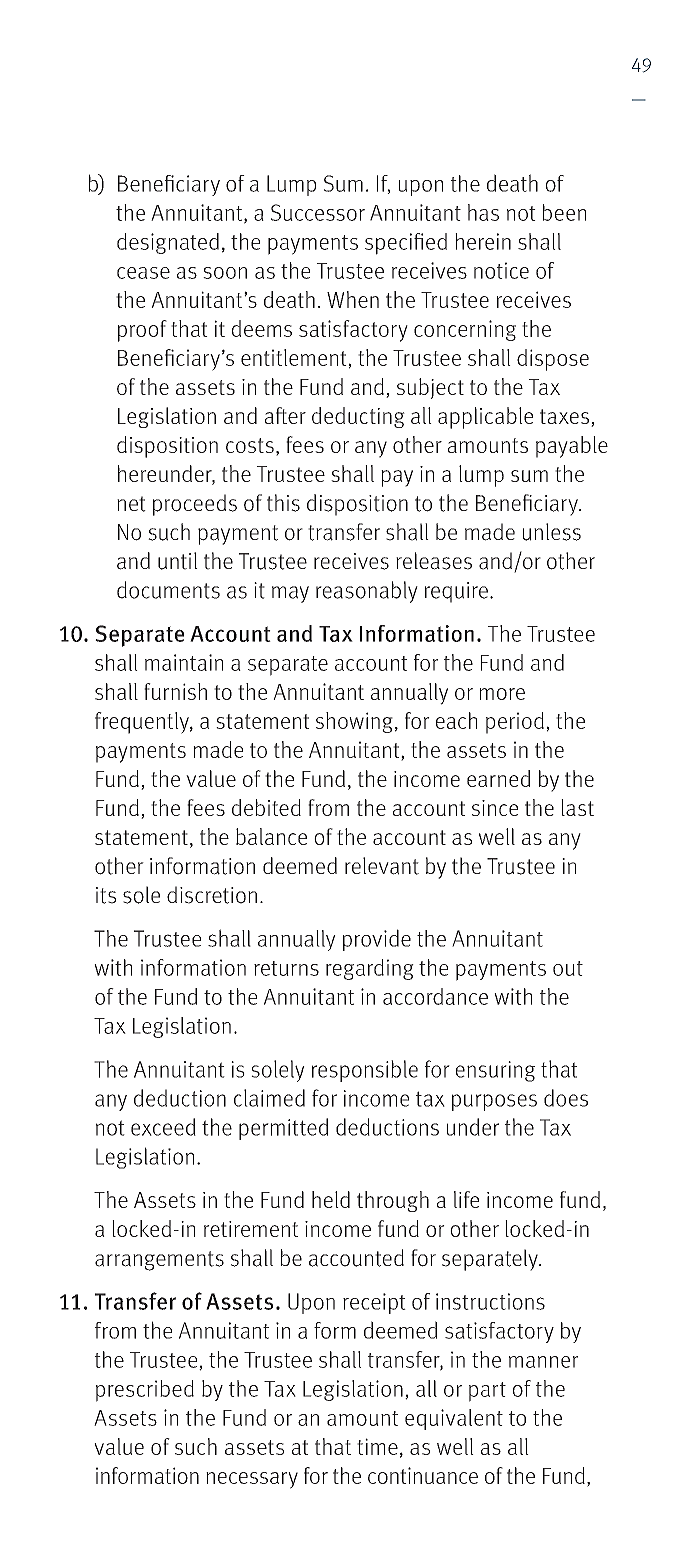  What do you see at coordinates (358, 417) in the screenshot?
I see `deducting` at bounding box center [358, 417].
